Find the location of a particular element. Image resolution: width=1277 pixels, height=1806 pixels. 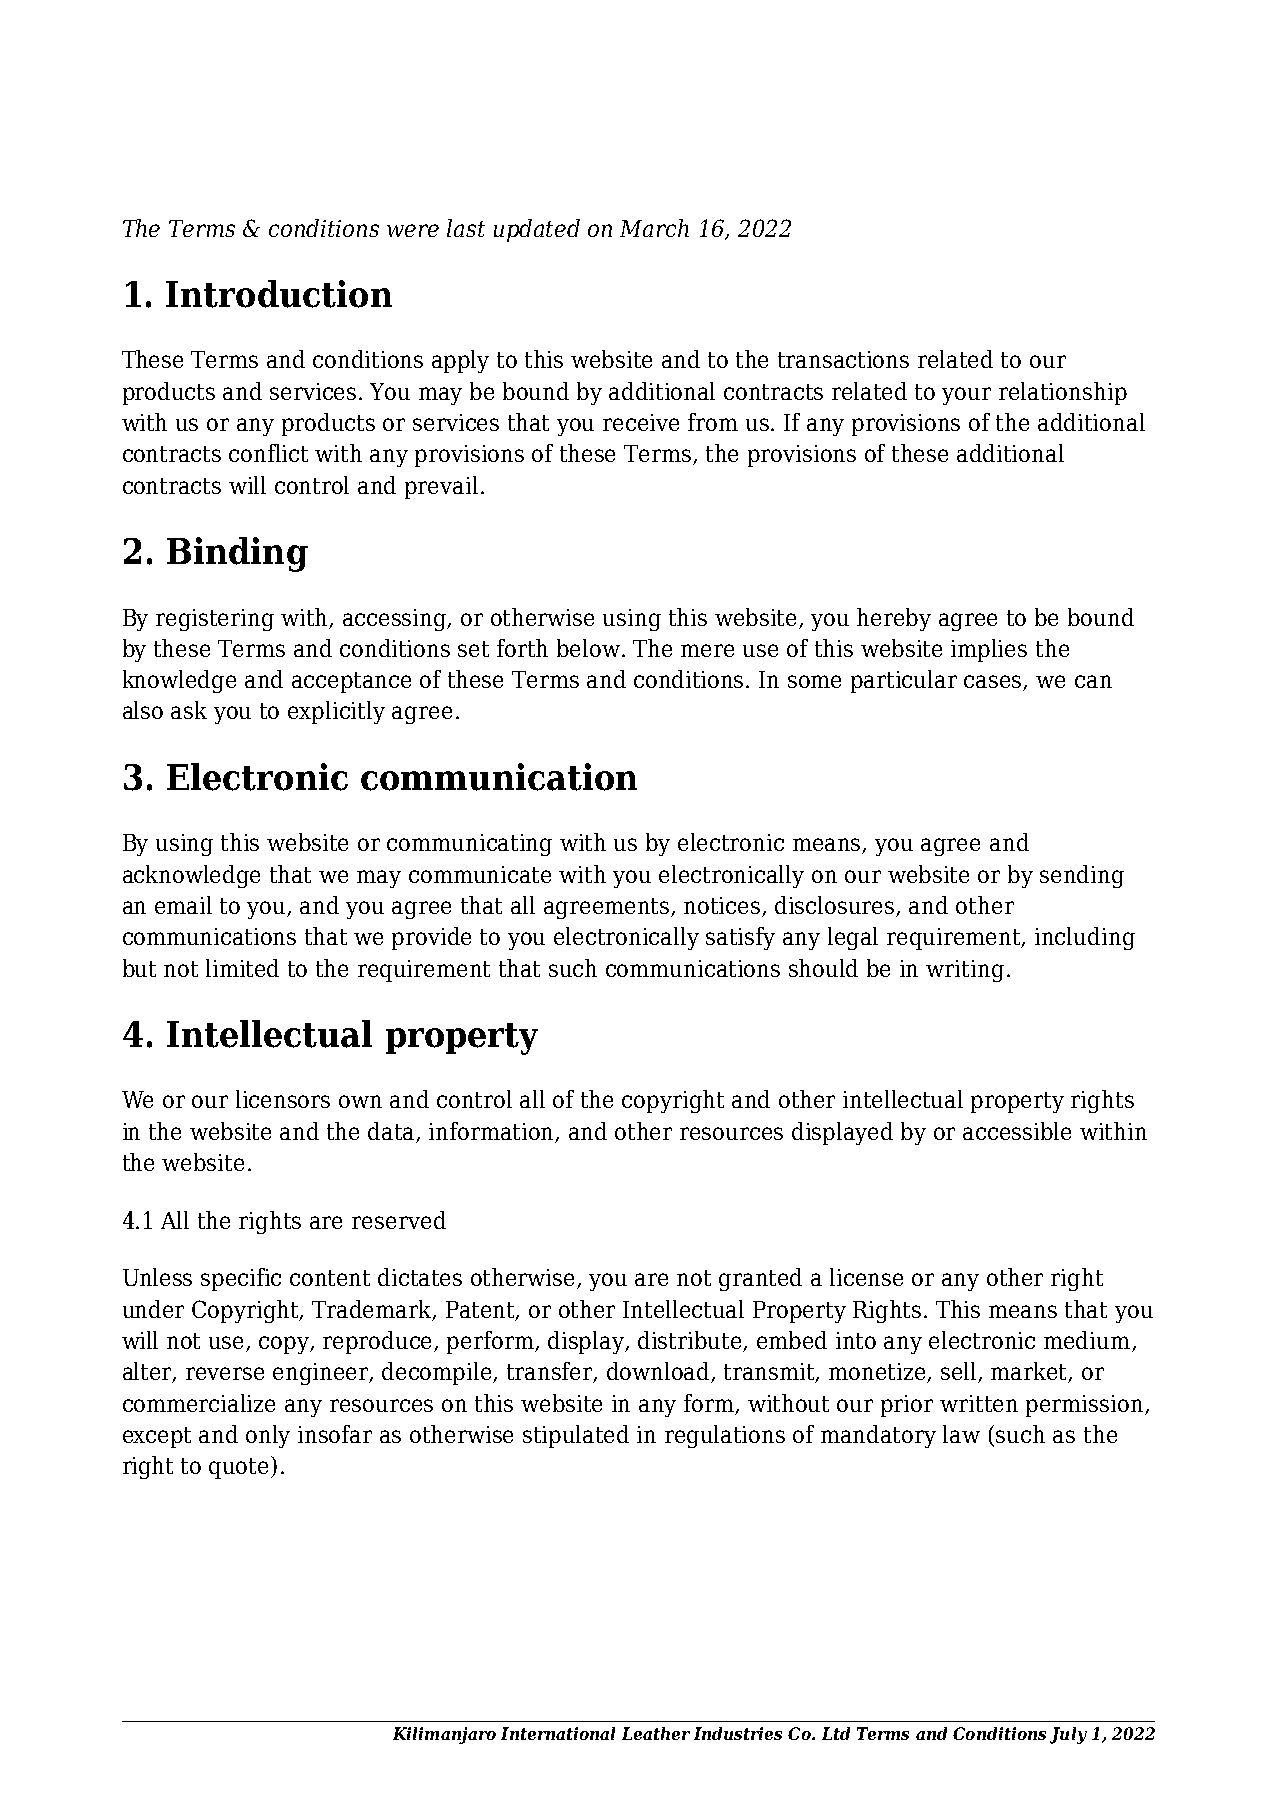

accessible is located at coordinates (1017, 1131).
